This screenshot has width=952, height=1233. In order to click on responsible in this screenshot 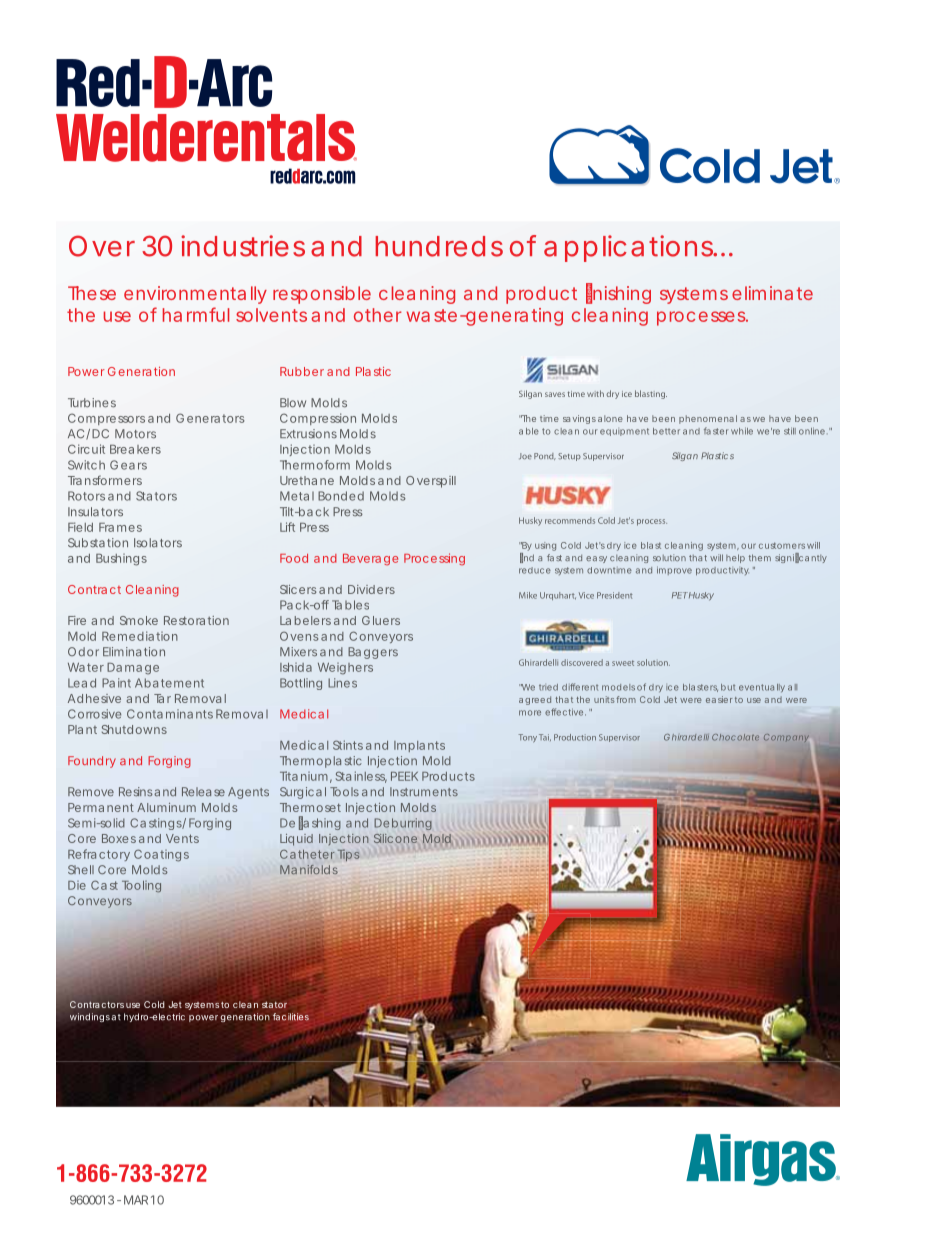, I will do `click(322, 295)`.
